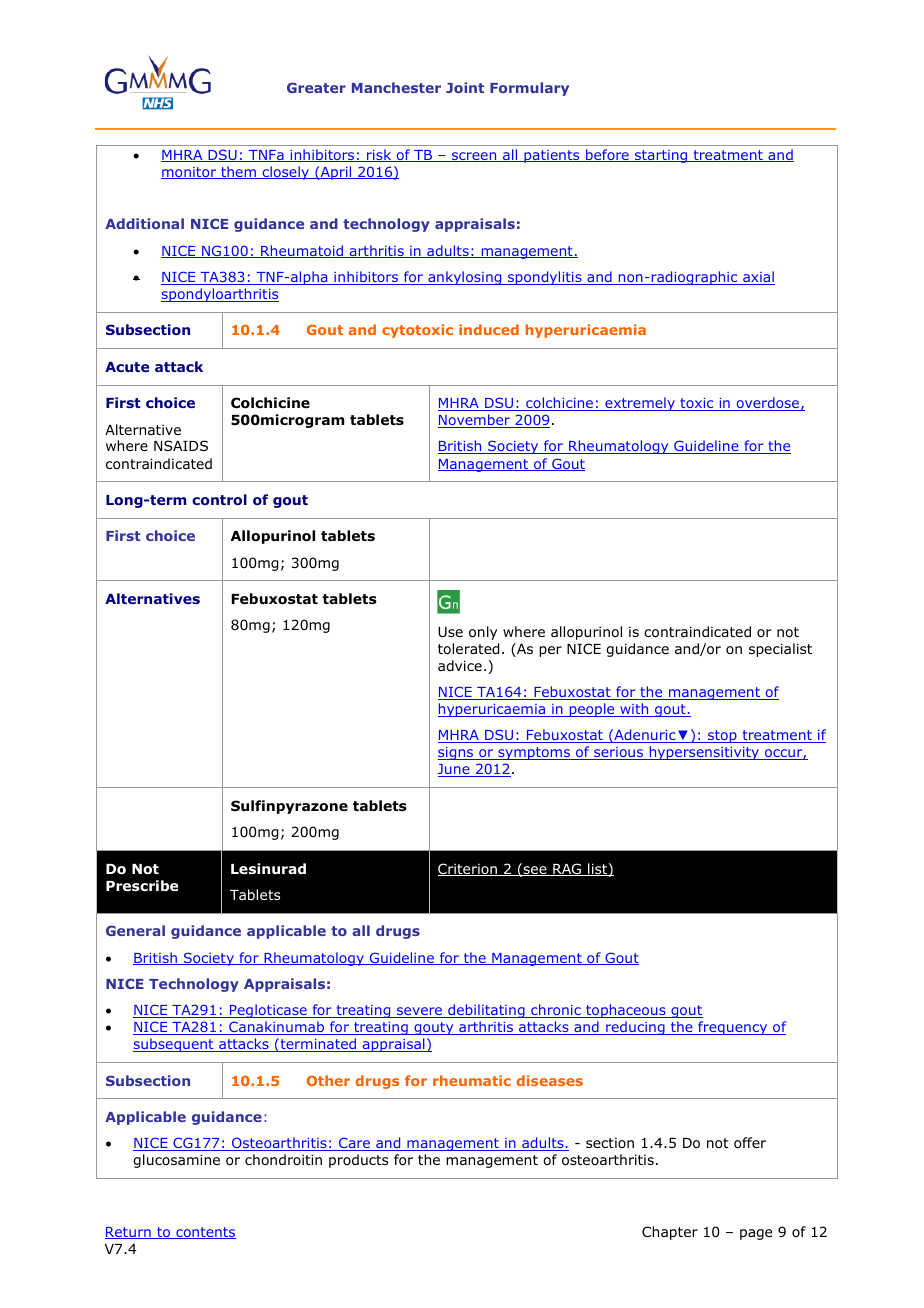 Image resolution: width=924 pixels, height=1308 pixels. What do you see at coordinates (640, 404) in the page?
I see `extremely` at bounding box center [640, 404].
